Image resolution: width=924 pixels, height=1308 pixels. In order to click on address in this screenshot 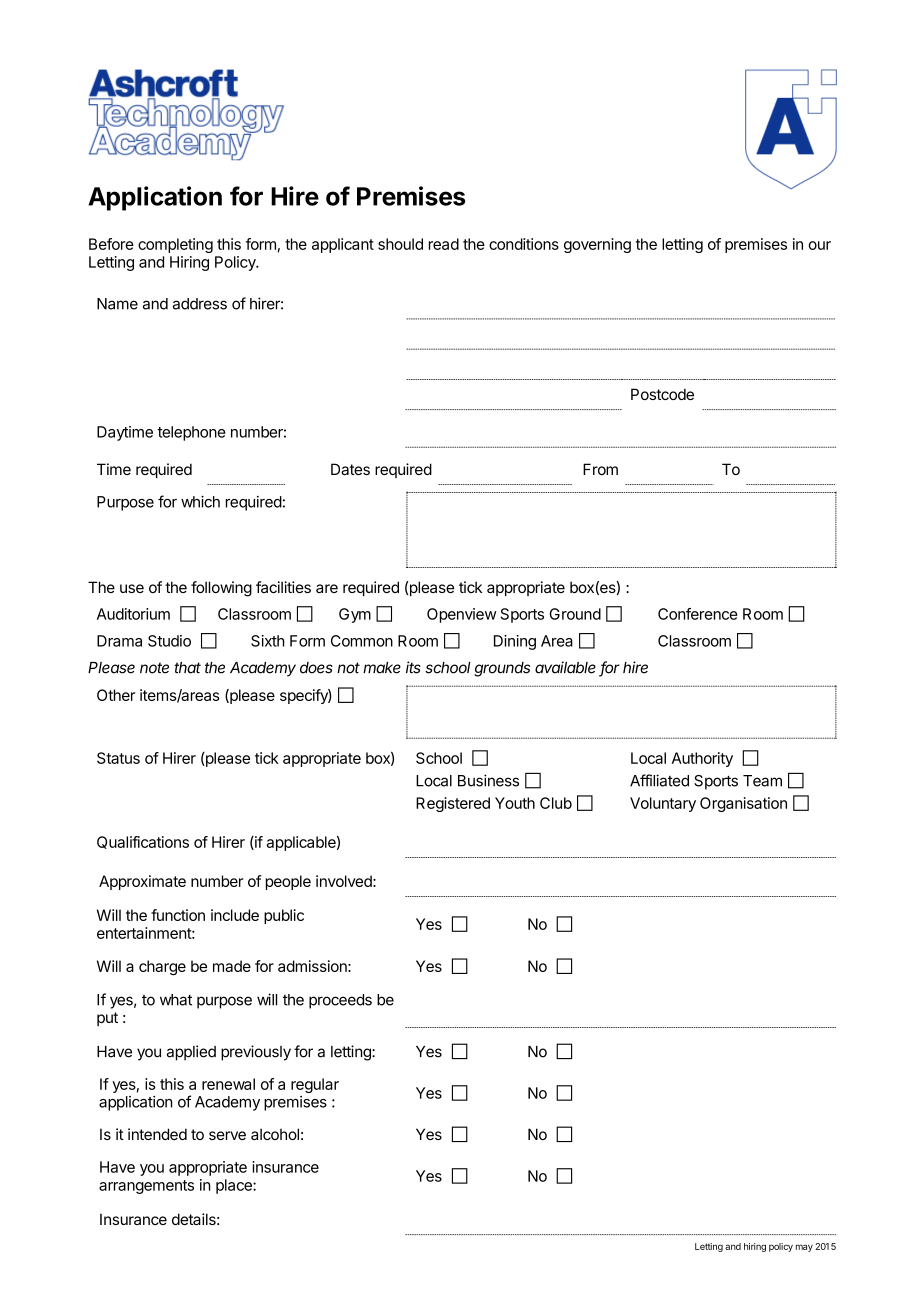, I will do `click(200, 304)`.
